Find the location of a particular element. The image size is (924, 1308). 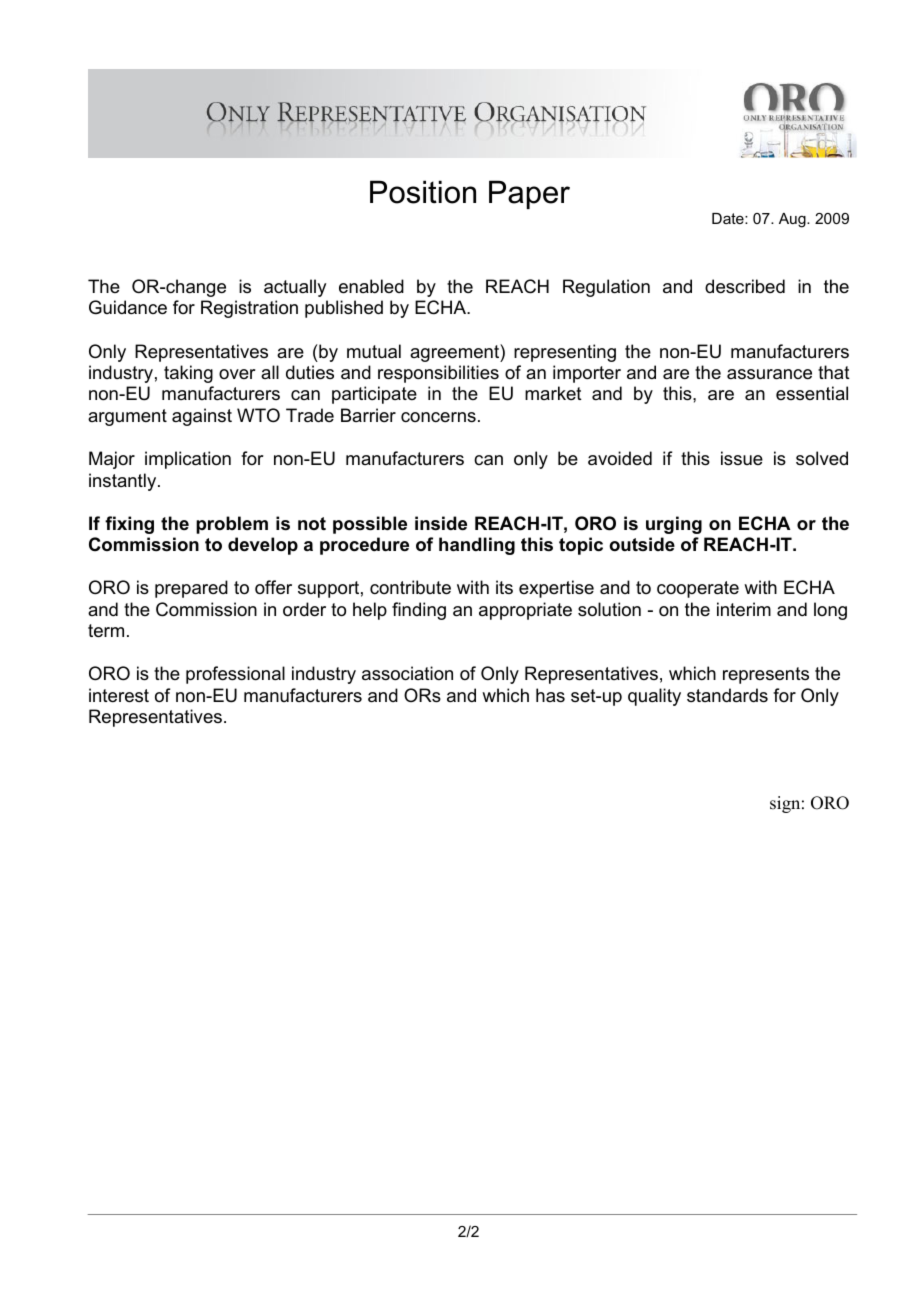

Aug is located at coordinates (793, 220).
